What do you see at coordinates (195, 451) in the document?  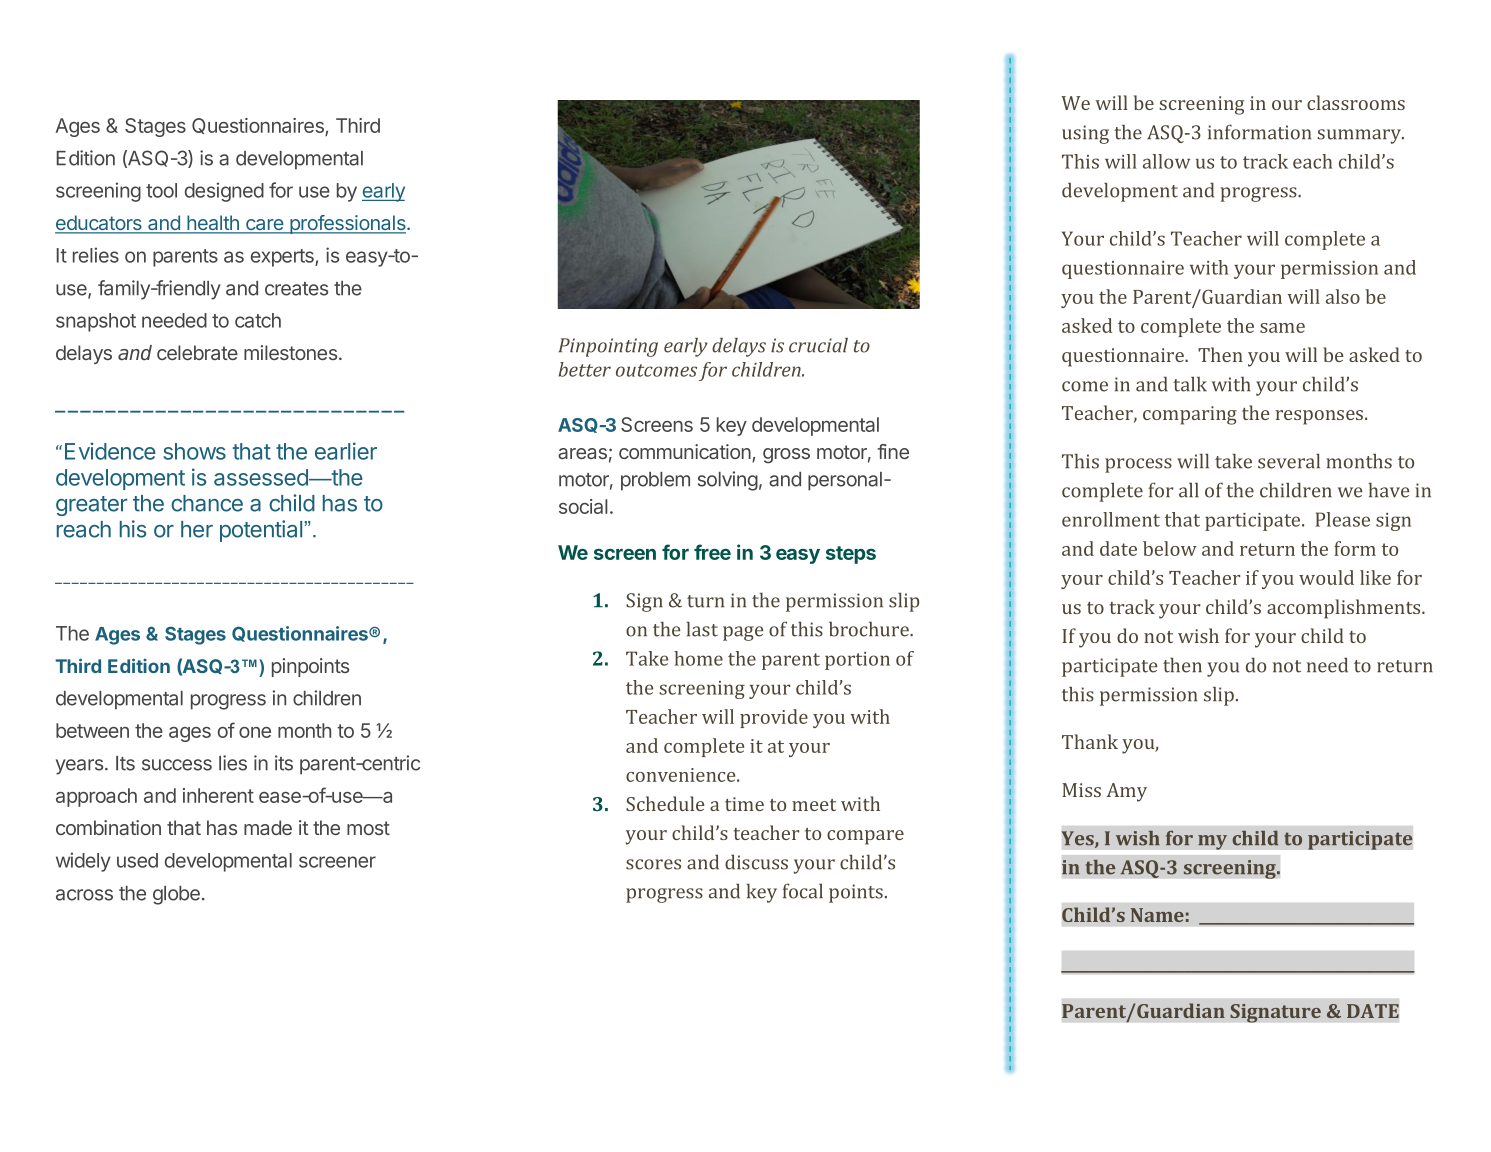 I see `shows` at bounding box center [195, 451].
